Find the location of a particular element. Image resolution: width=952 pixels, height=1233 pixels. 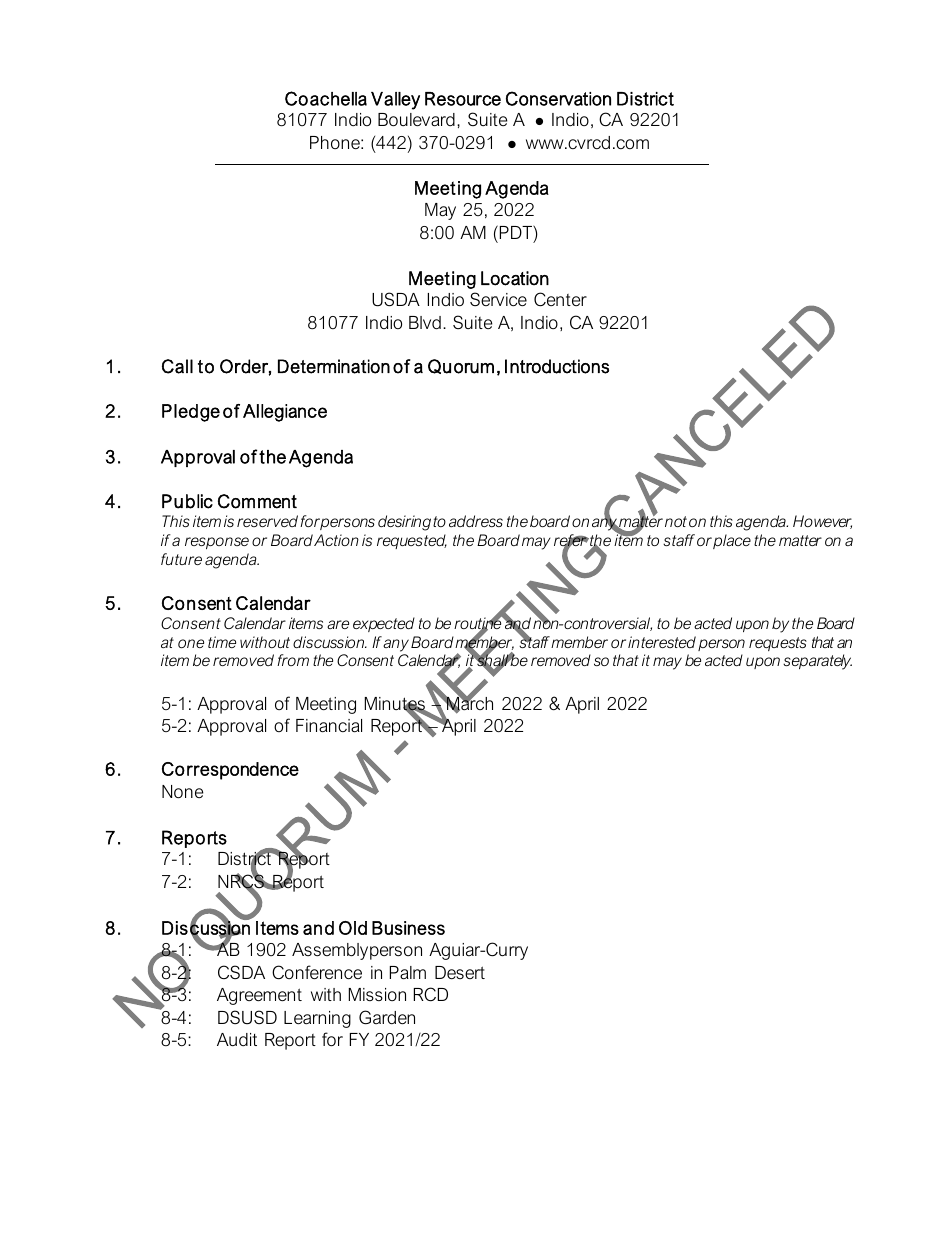

Palm is located at coordinates (408, 973).
